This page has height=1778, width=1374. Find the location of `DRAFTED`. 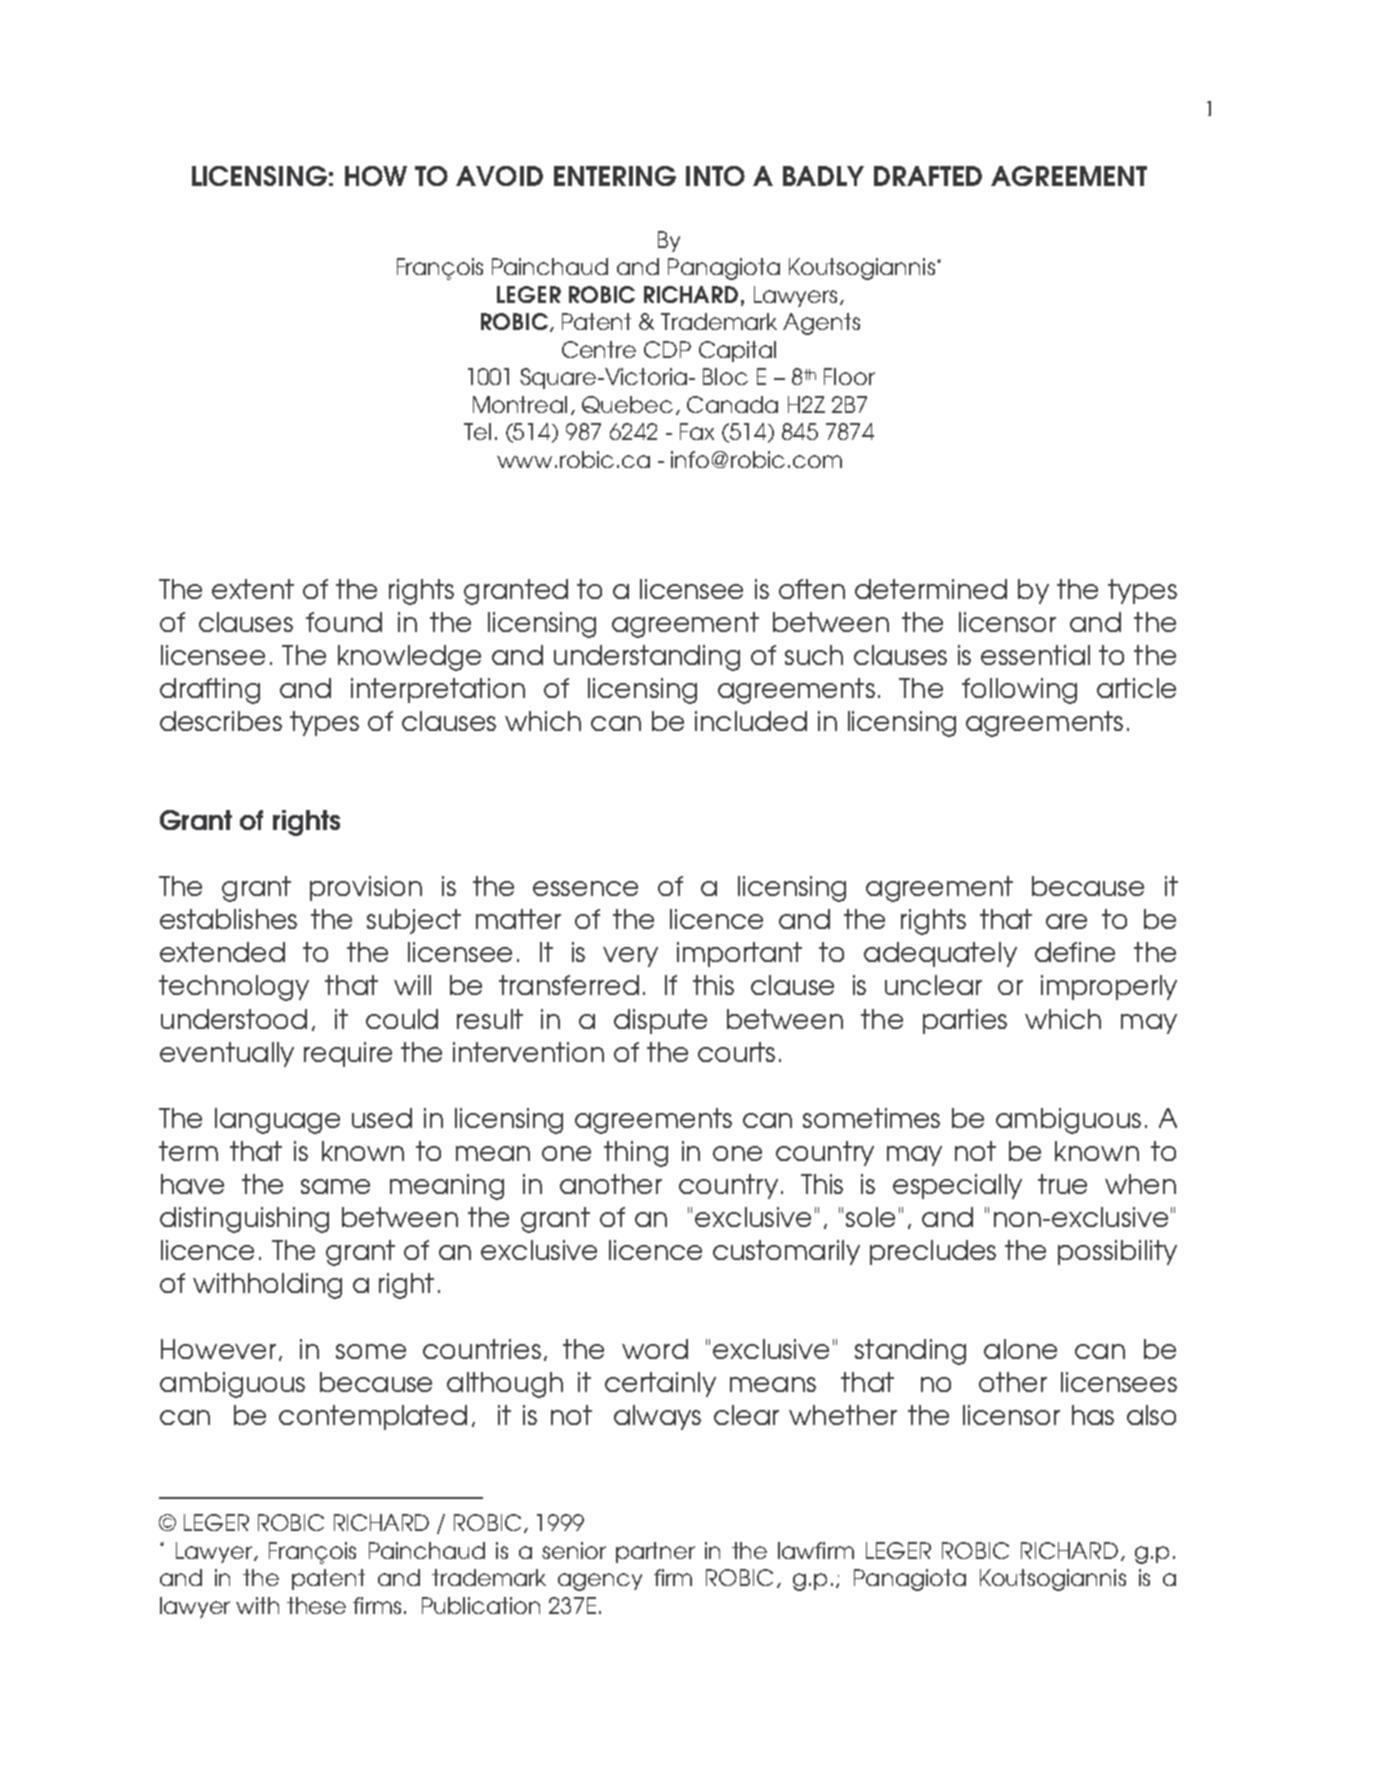

DRAFTED is located at coordinates (928, 176).
